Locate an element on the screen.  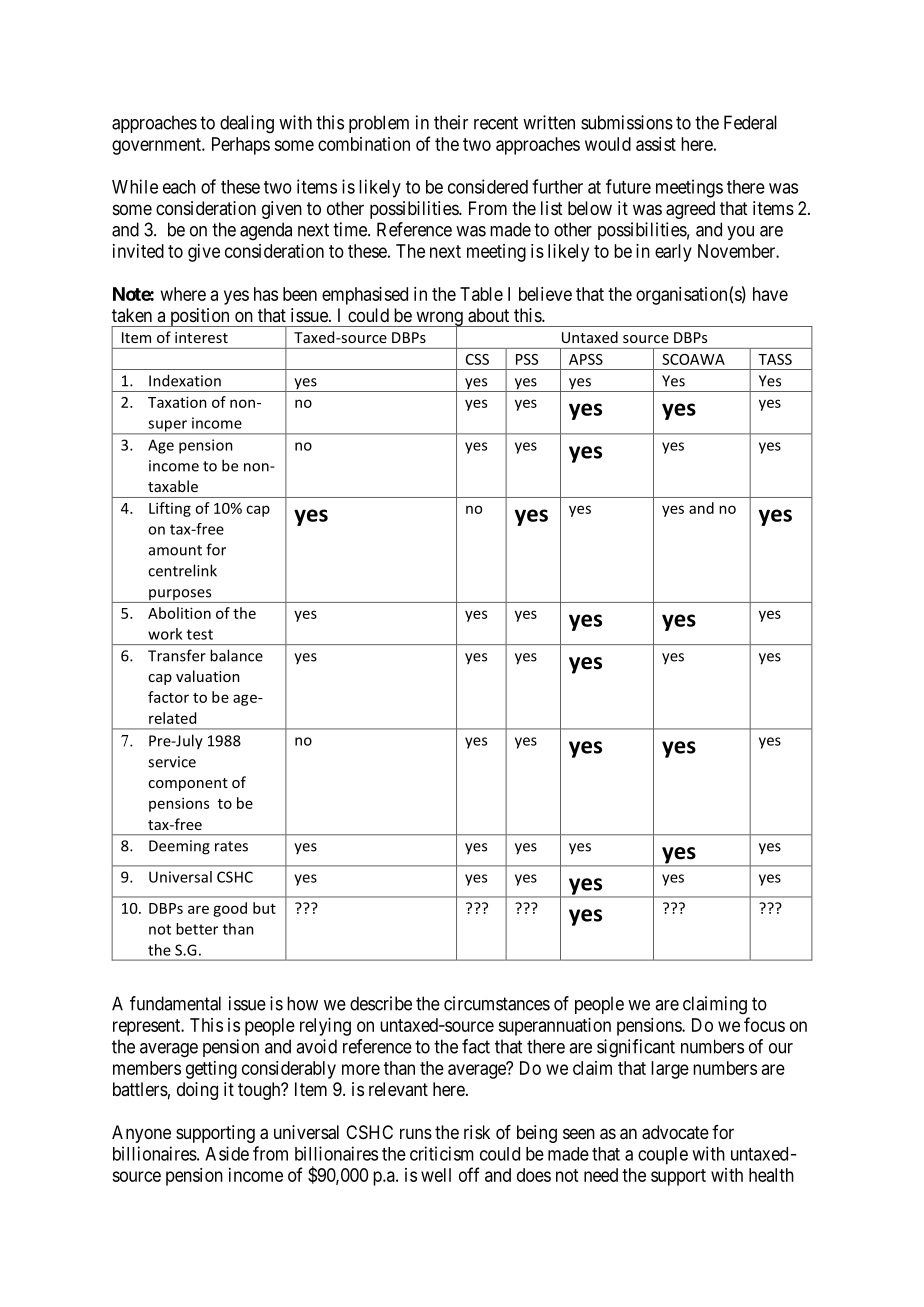
rates is located at coordinates (231, 846).
